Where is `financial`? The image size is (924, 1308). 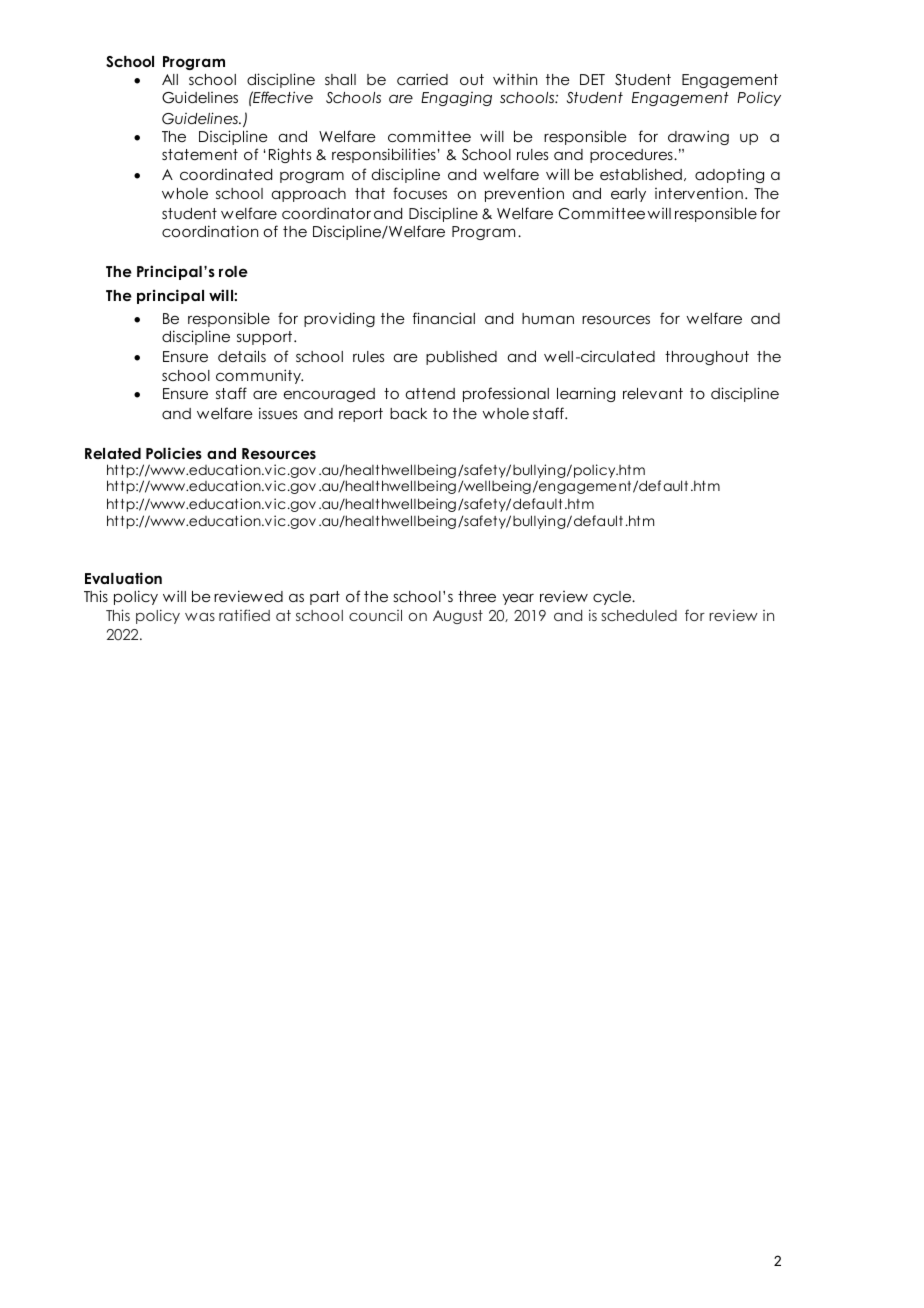
financial is located at coordinates (444, 318).
